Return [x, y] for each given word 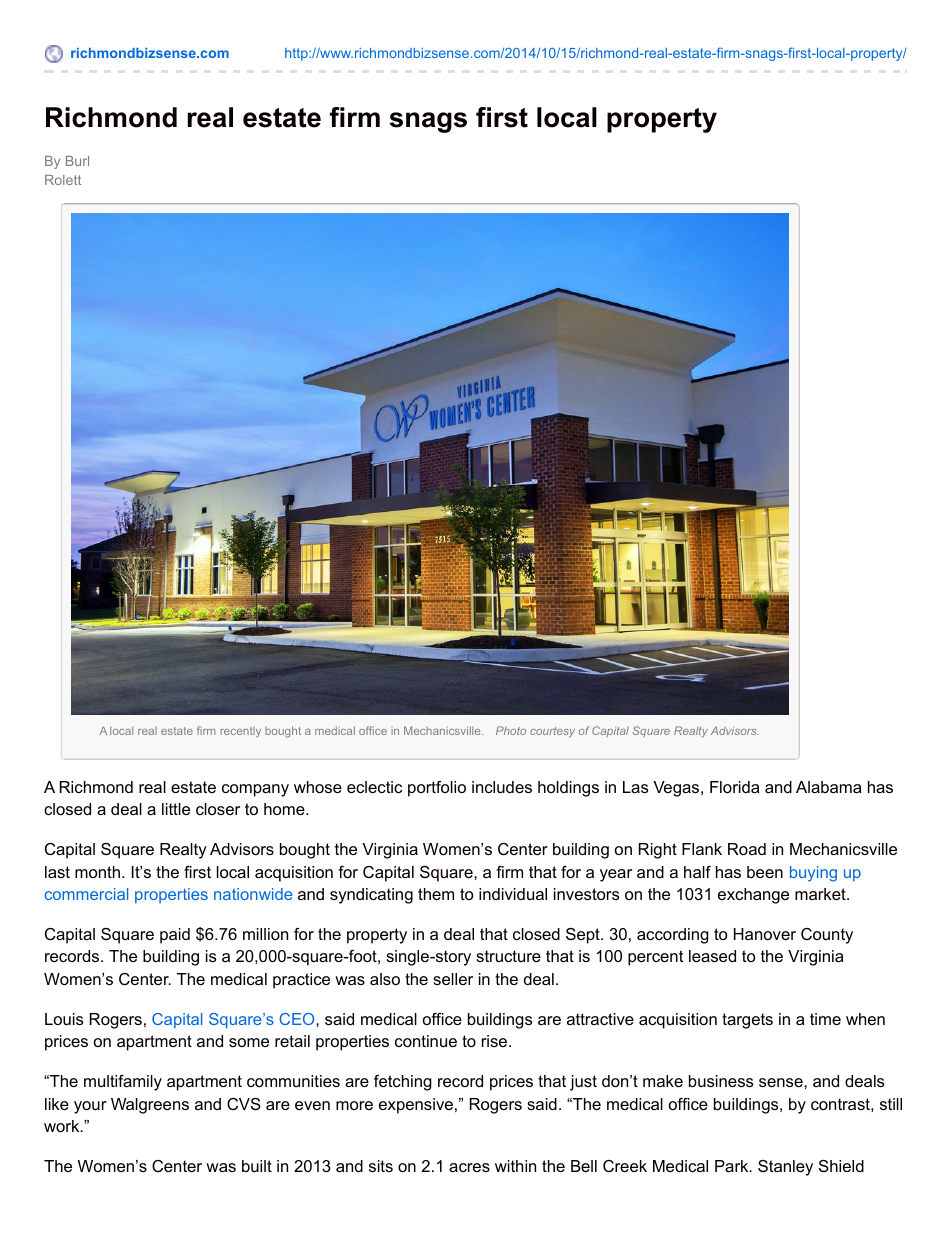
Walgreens [150, 1106]
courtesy [552, 732]
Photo [511, 730]
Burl [77, 161]
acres [469, 1167]
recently [240, 732]
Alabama [828, 787]
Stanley [785, 1168]
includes [502, 787]
